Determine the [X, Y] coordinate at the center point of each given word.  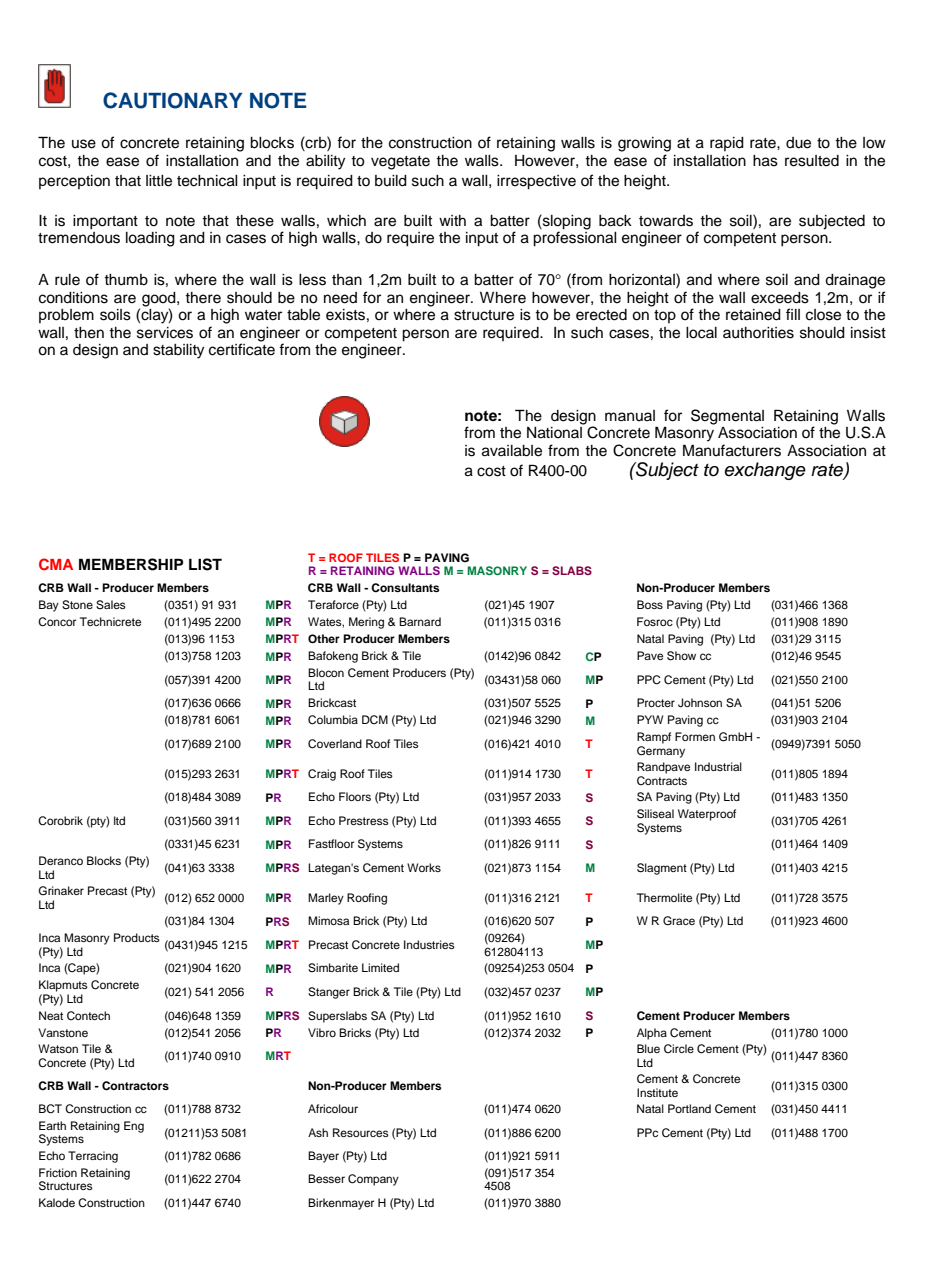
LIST [205, 564]
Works [424, 867]
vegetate [400, 163]
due [798, 143]
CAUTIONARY [172, 100]
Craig [322, 775]
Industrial [718, 766]
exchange [765, 471]
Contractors [135, 1086]
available [512, 451]
